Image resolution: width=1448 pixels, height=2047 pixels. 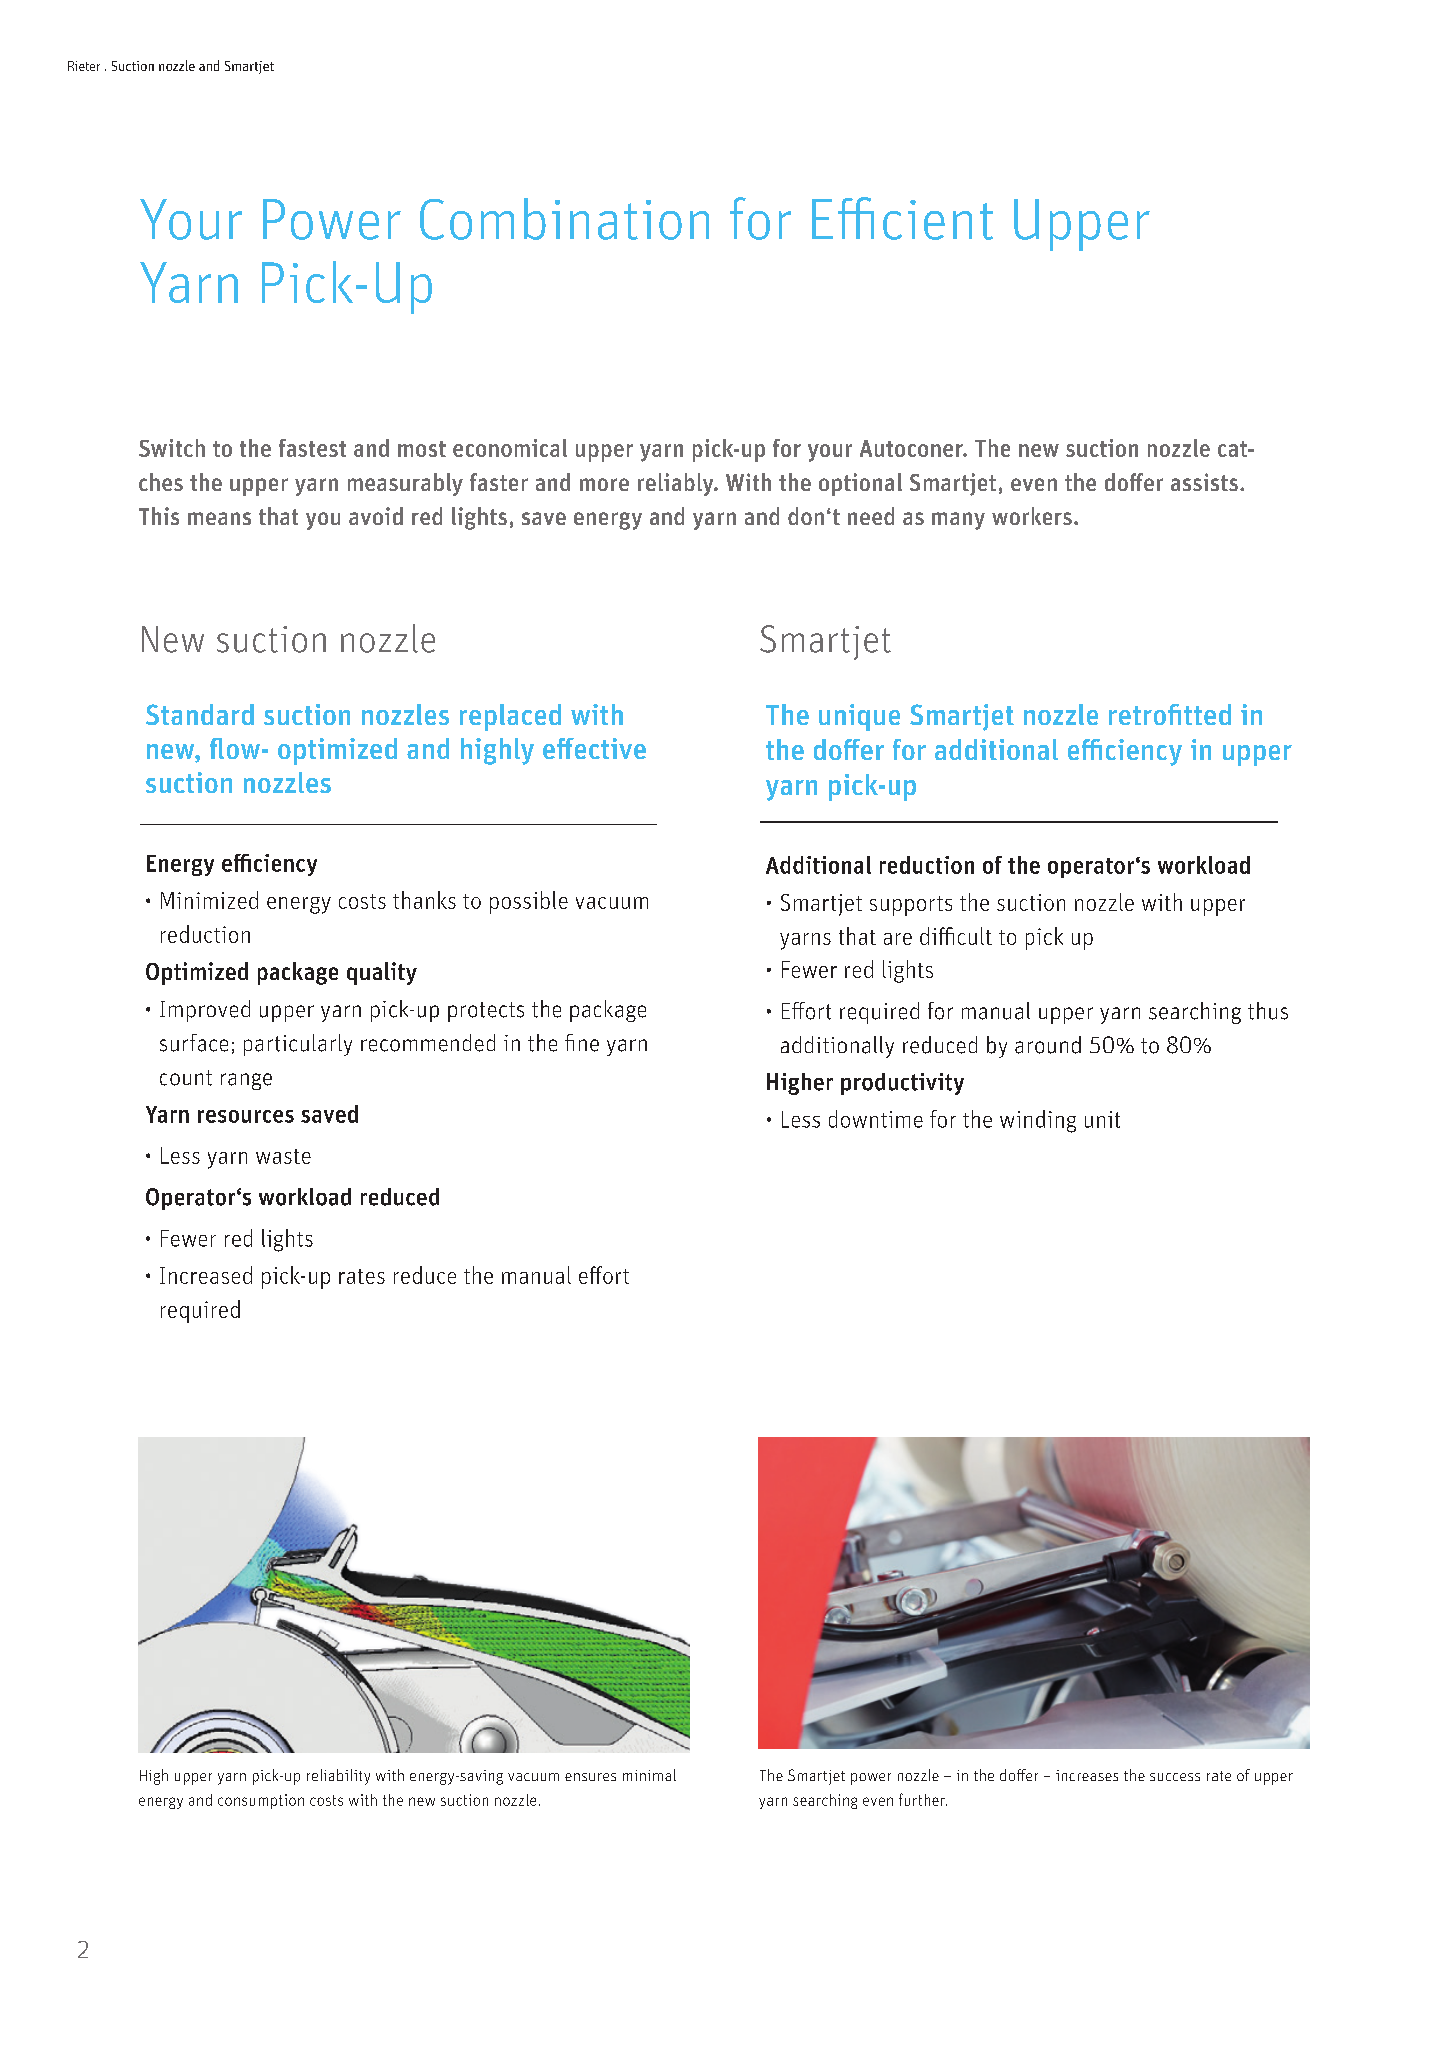 I want to click on Standard, so click(x=200, y=714).
